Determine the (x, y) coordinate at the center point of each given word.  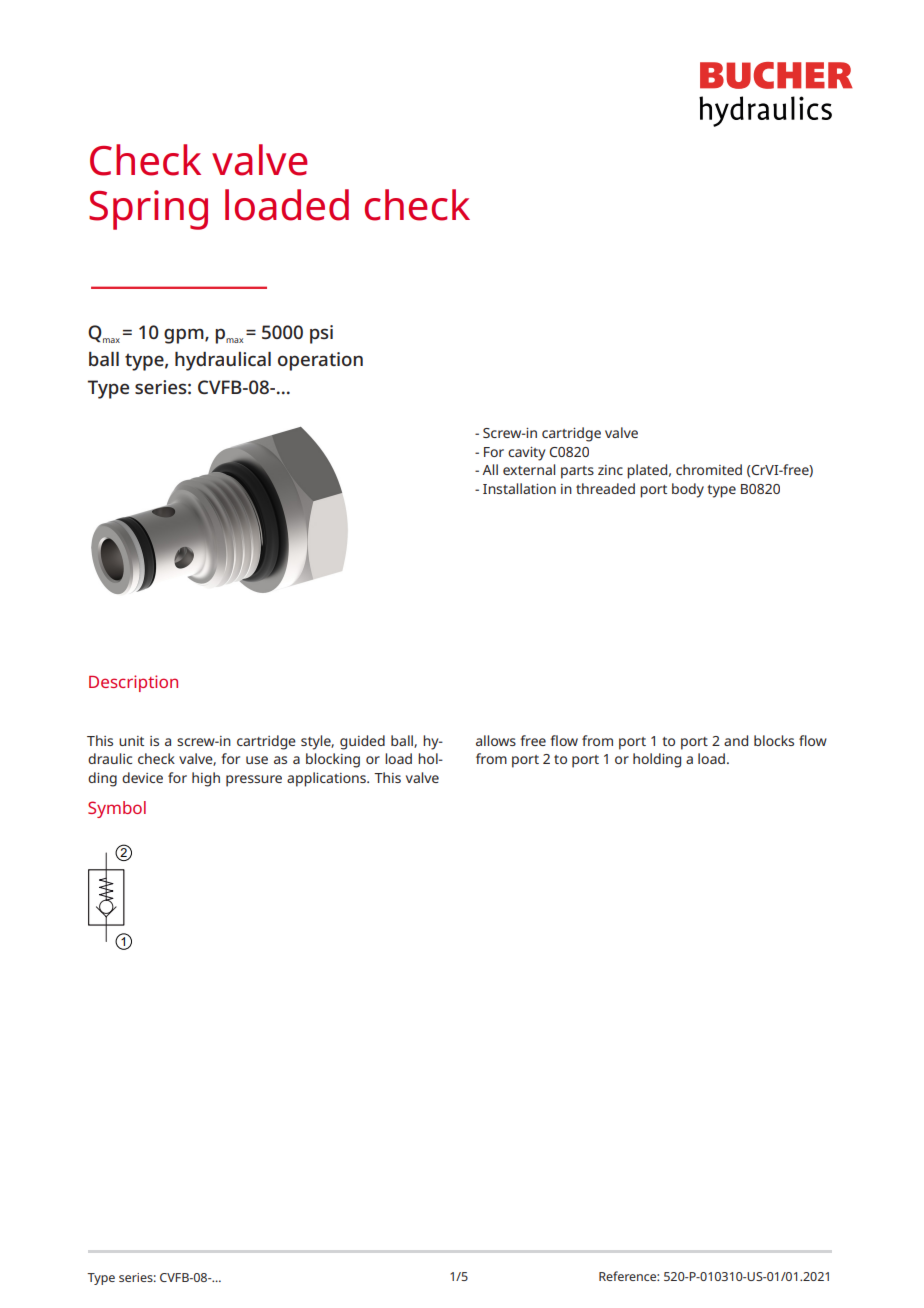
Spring (148, 210)
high (206, 779)
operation (320, 361)
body (688, 490)
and (736, 740)
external (529, 469)
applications (327, 779)
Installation (519, 488)
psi (321, 334)
